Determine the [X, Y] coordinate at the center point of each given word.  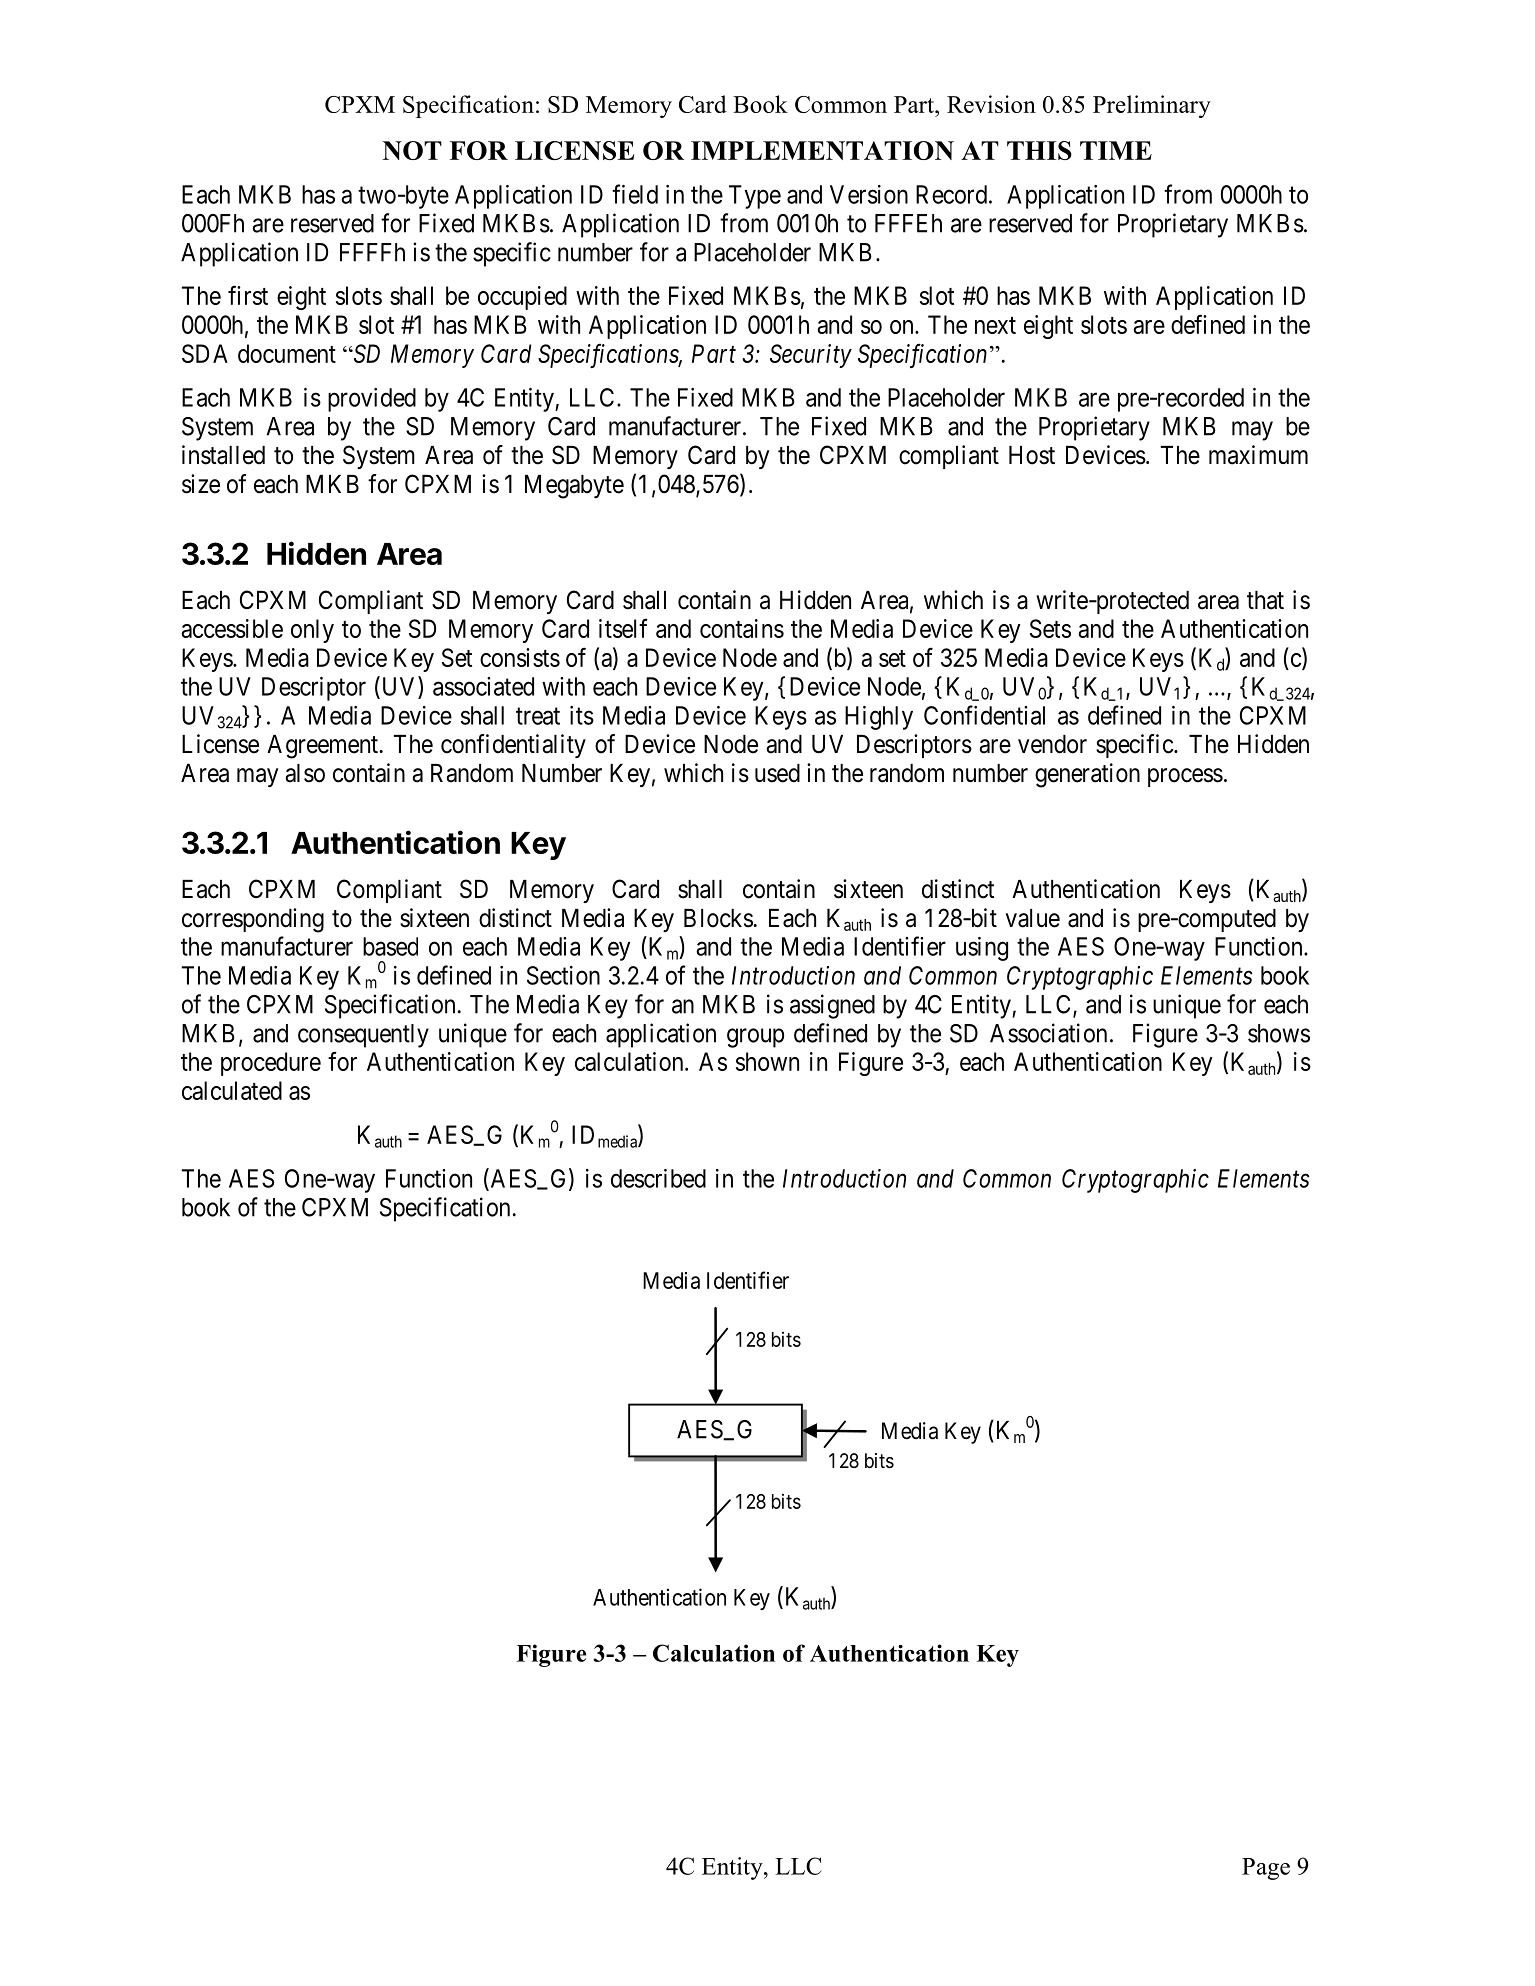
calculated [232, 1090]
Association [1048, 1033]
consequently [363, 1036]
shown [767, 1061]
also [305, 773]
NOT [412, 150]
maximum [1258, 455]
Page [1266, 1869]
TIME [1116, 150]
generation [1087, 775]
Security [811, 356]
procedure [271, 1064]
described [658, 1178]
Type [755, 197]
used [777, 773]
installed [223, 455]
